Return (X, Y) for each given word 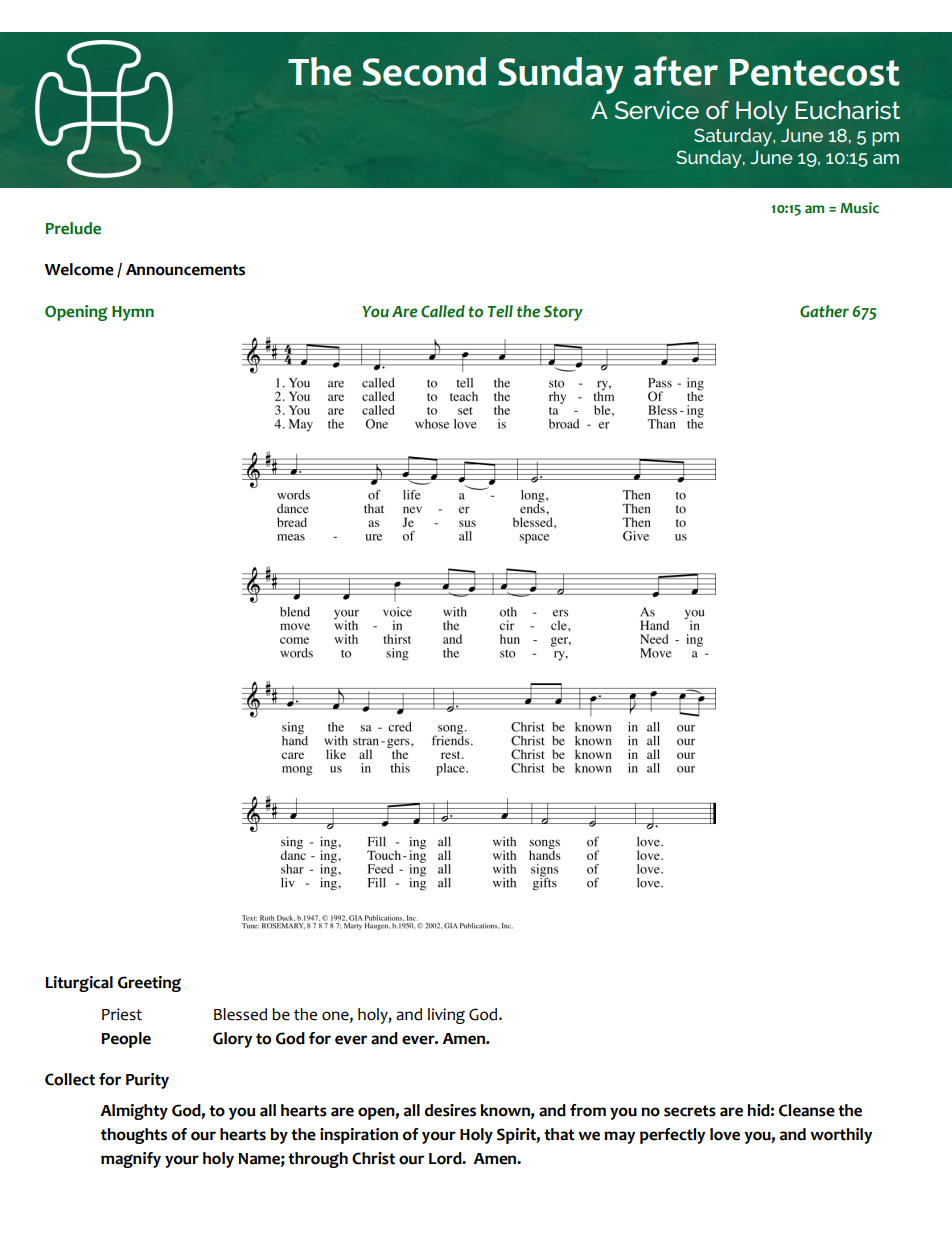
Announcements (185, 270)
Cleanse (807, 1110)
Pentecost (815, 72)
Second (424, 71)
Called (443, 311)
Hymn (133, 313)
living (446, 1016)
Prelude (73, 228)
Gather (824, 311)
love (725, 1134)
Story (563, 313)
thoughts (134, 1136)
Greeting (149, 984)
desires (450, 1110)
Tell (500, 311)
